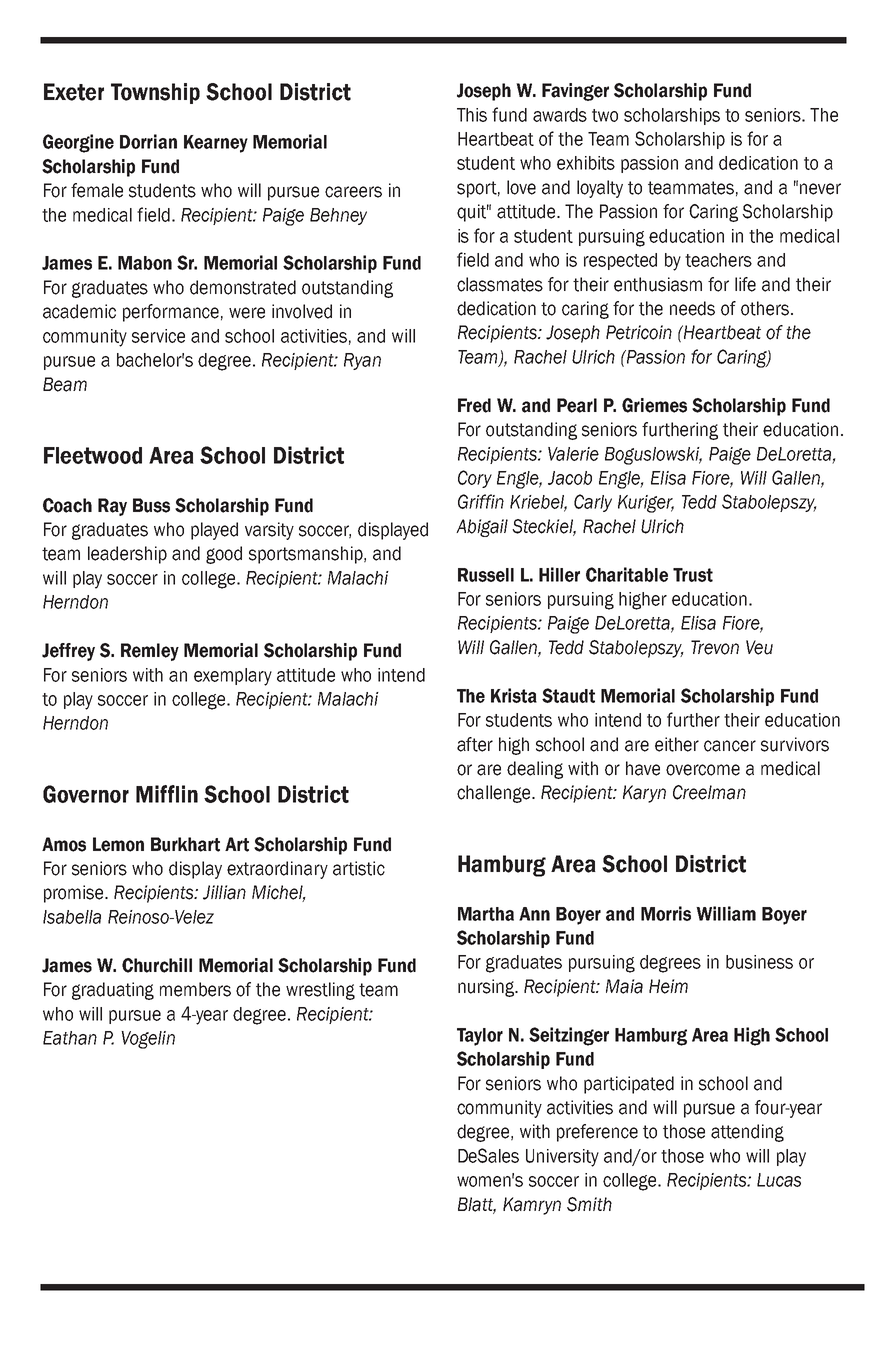 This screenshot has height=1372, width=887. Describe the element at coordinates (472, 115) in the screenshot. I see `This` at that location.
